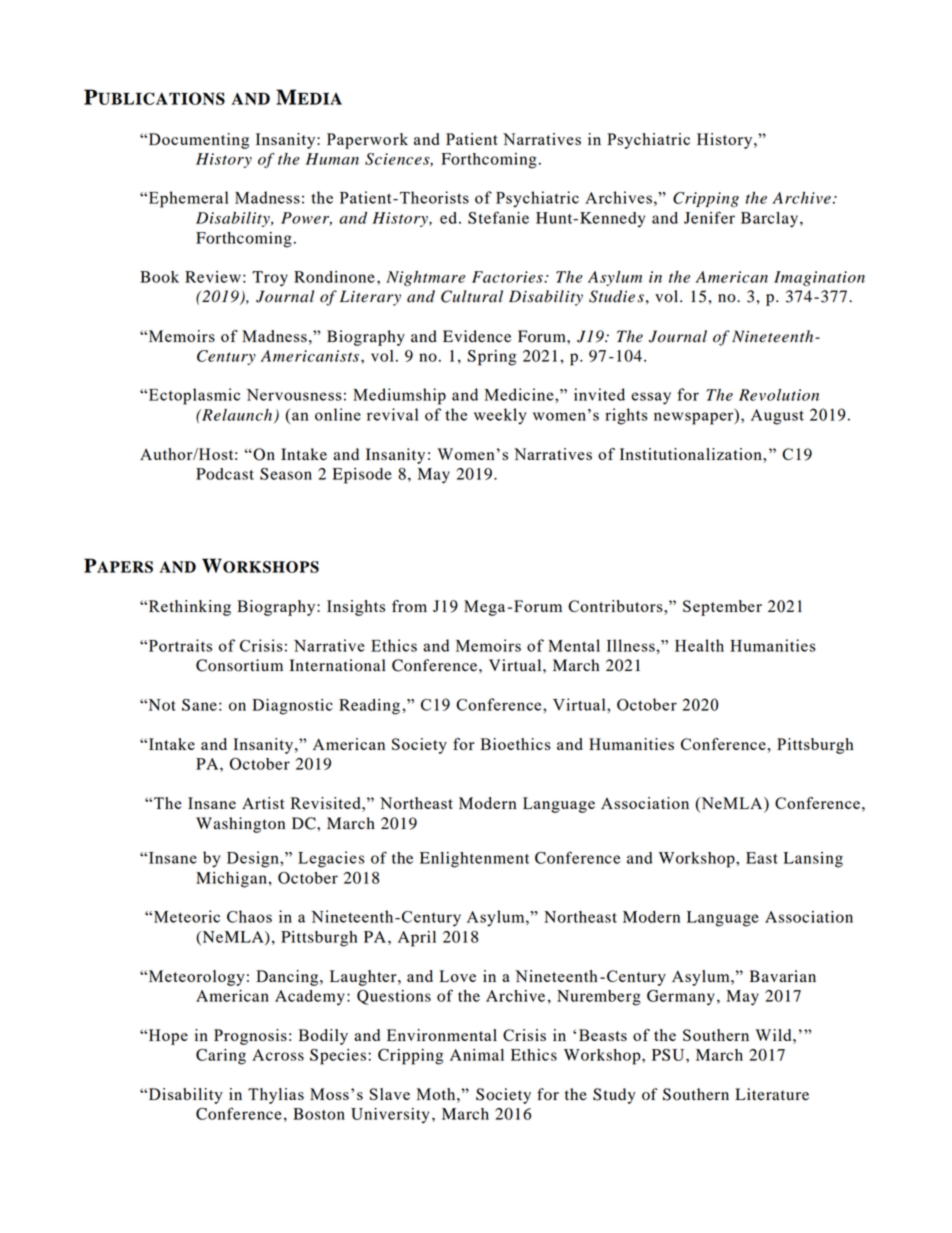 The width and height of the page is (952, 1233). Describe the element at coordinates (498, 217) in the page. I see `Stefanie` at that location.
